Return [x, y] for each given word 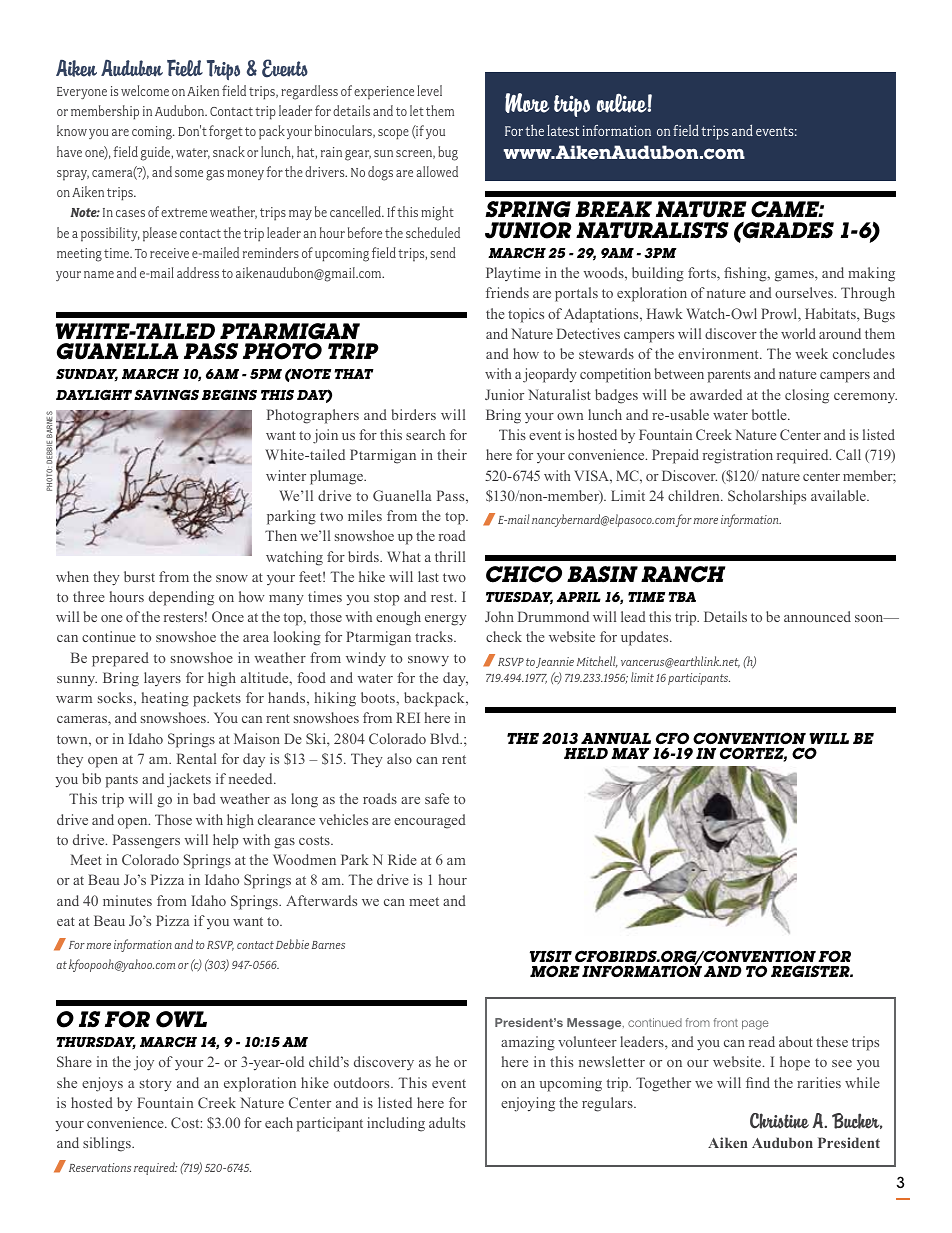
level [429, 90]
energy [445, 620]
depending [181, 598]
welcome [145, 90]
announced [817, 616]
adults [447, 1122]
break [613, 209]
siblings [108, 1144]
